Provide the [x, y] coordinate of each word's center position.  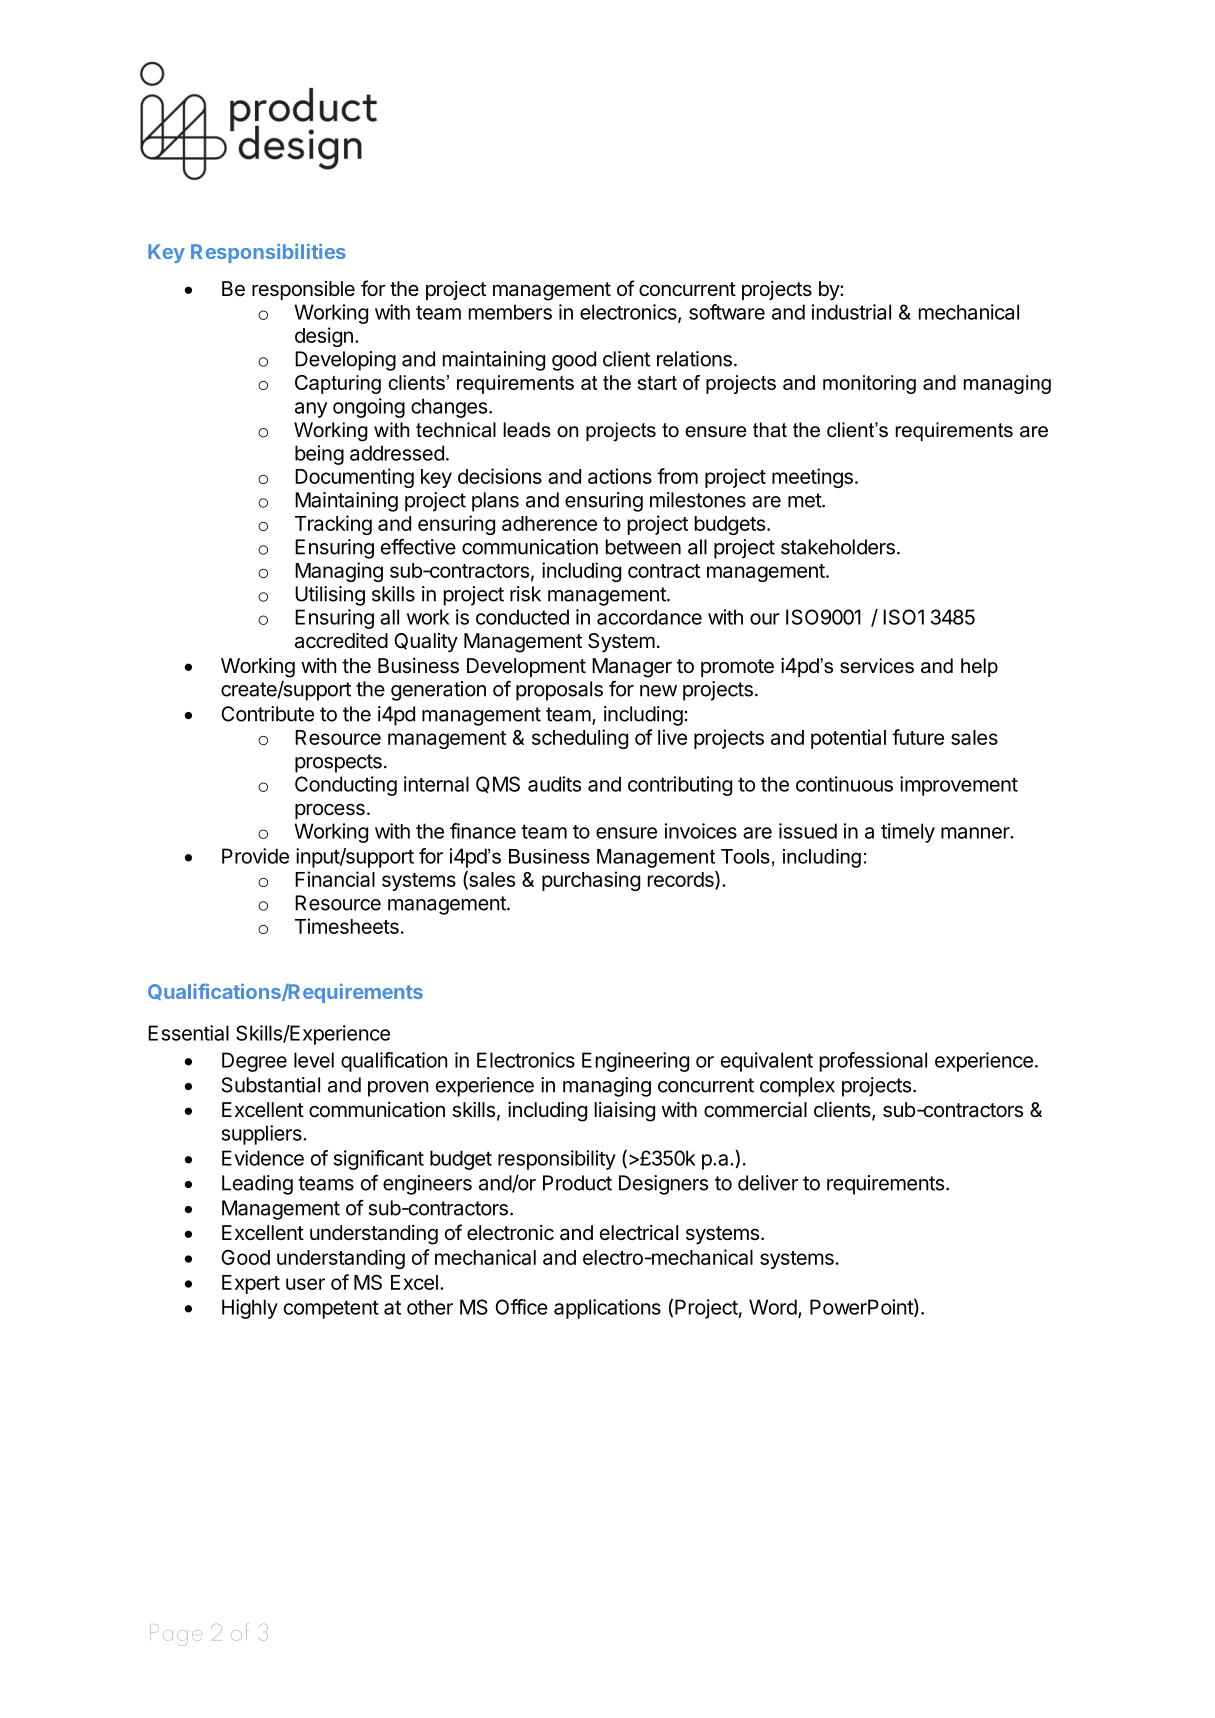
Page [176, 1635]
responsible [303, 290]
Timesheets [347, 926]
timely [908, 833]
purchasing [591, 881]
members [510, 312]
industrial [851, 312]
